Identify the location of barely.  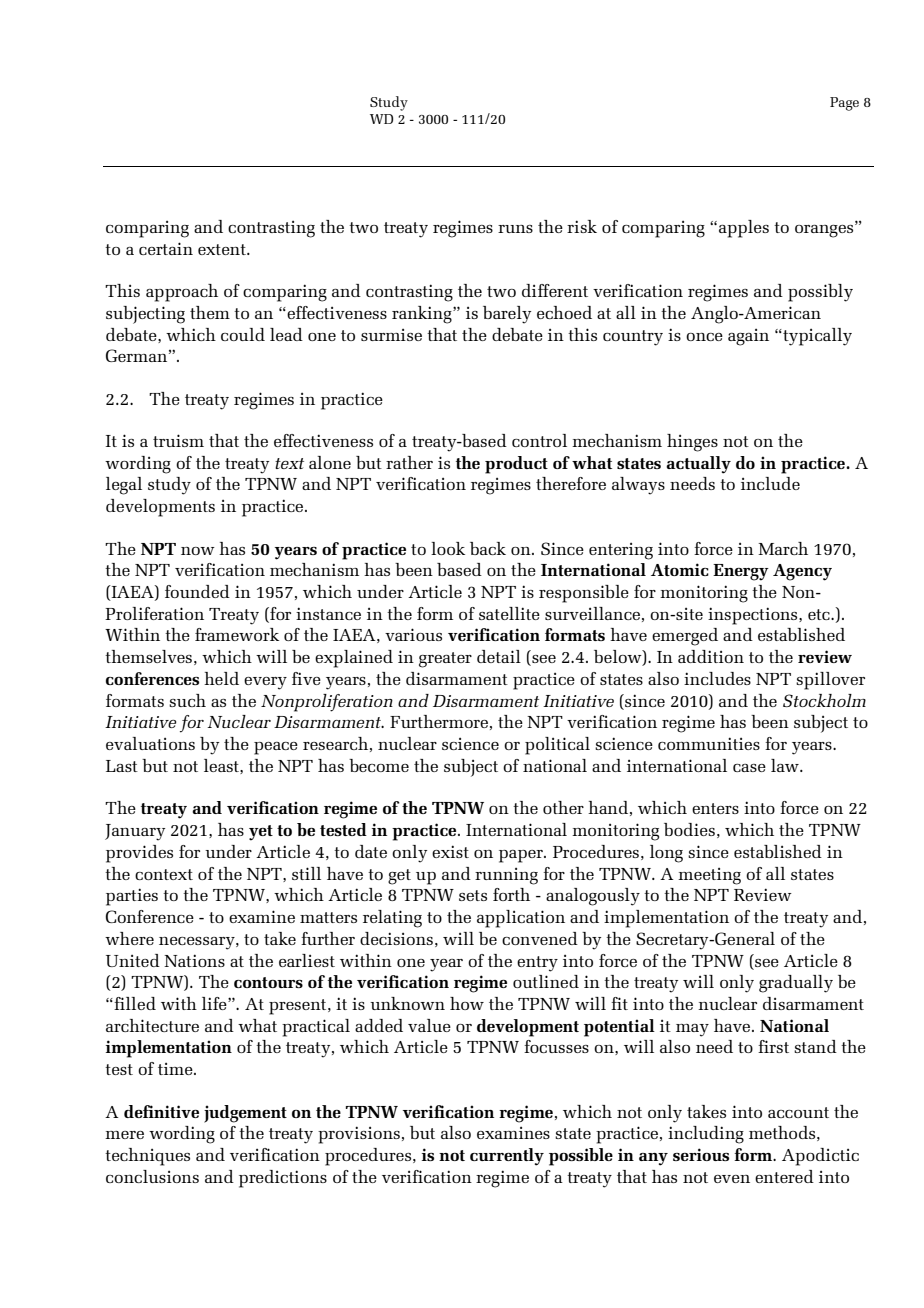
(507, 315).
